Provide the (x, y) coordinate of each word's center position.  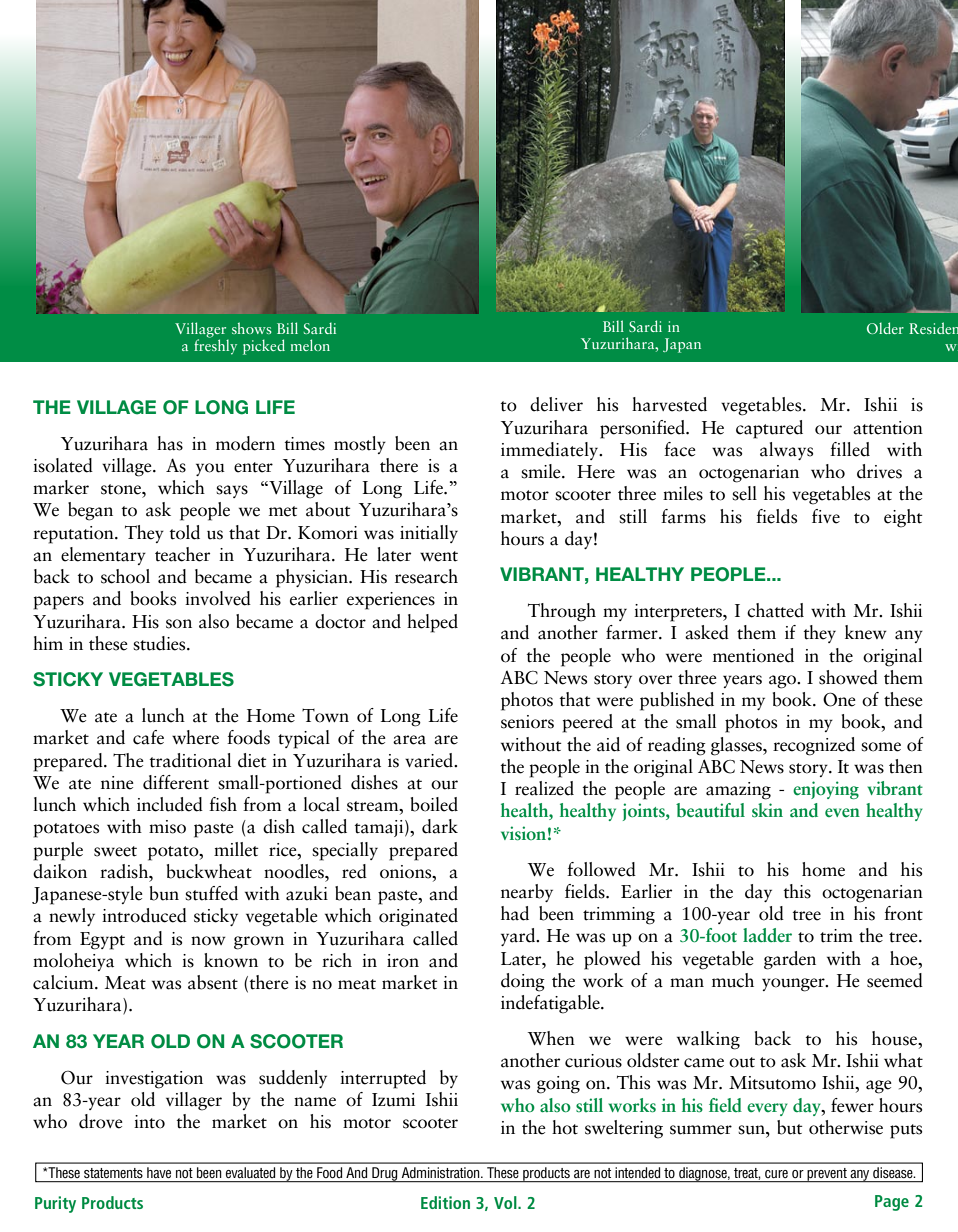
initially (429, 534)
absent (213, 982)
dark (440, 826)
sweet (115, 851)
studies (160, 643)
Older (885, 328)
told (184, 532)
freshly (215, 346)
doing (523, 982)
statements (113, 1173)
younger (794, 985)
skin (767, 810)
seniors (527, 722)
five (826, 516)
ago (783, 682)
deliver (556, 404)
